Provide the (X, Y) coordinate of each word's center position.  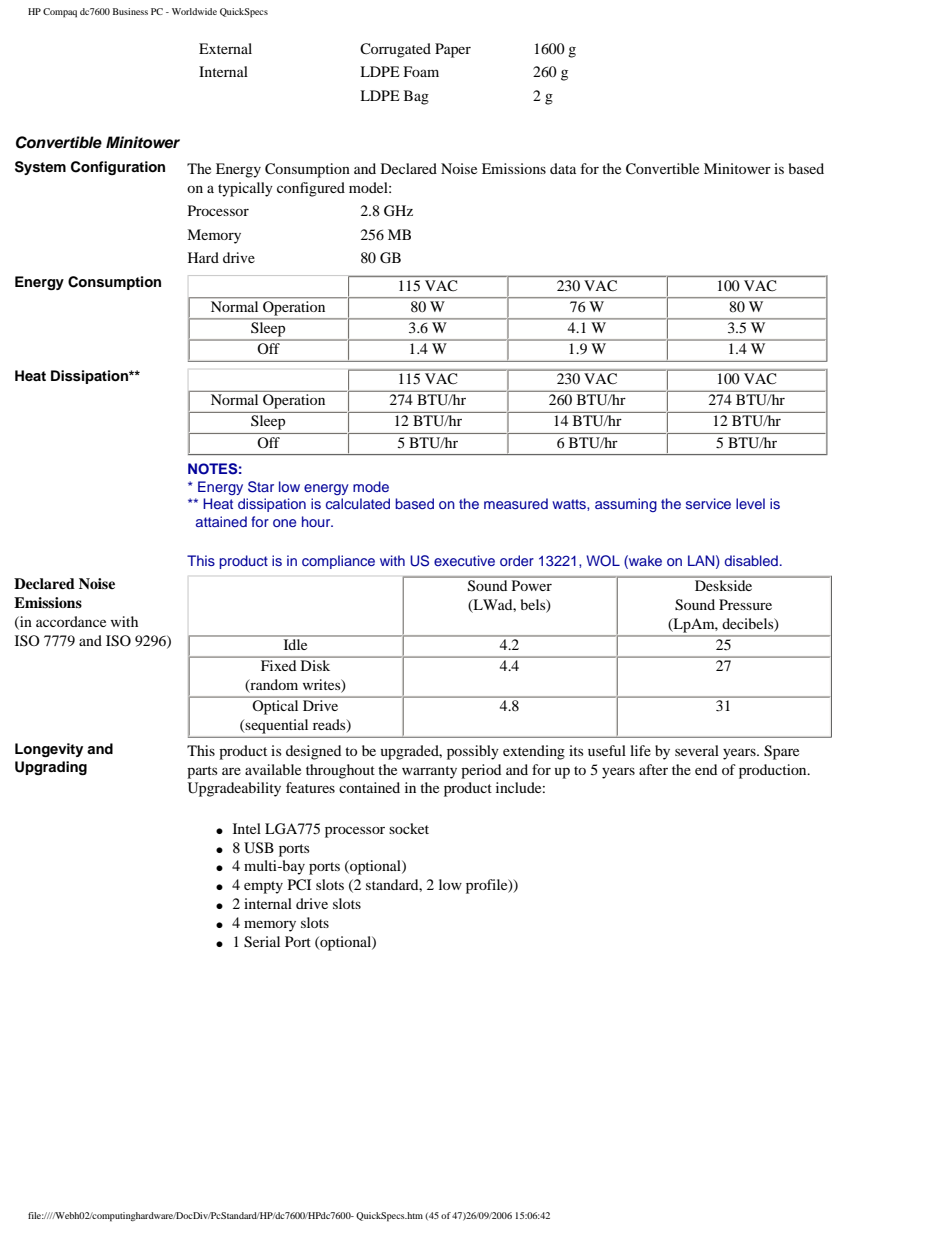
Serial (262, 942)
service (708, 503)
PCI (299, 885)
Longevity (49, 750)
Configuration (118, 168)
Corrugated (395, 50)
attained (221, 521)
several (697, 750)
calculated (358, 503)
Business (130, 11)
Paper (453, 50)
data (563, 168)
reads (330, 726)
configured (311, 189)
